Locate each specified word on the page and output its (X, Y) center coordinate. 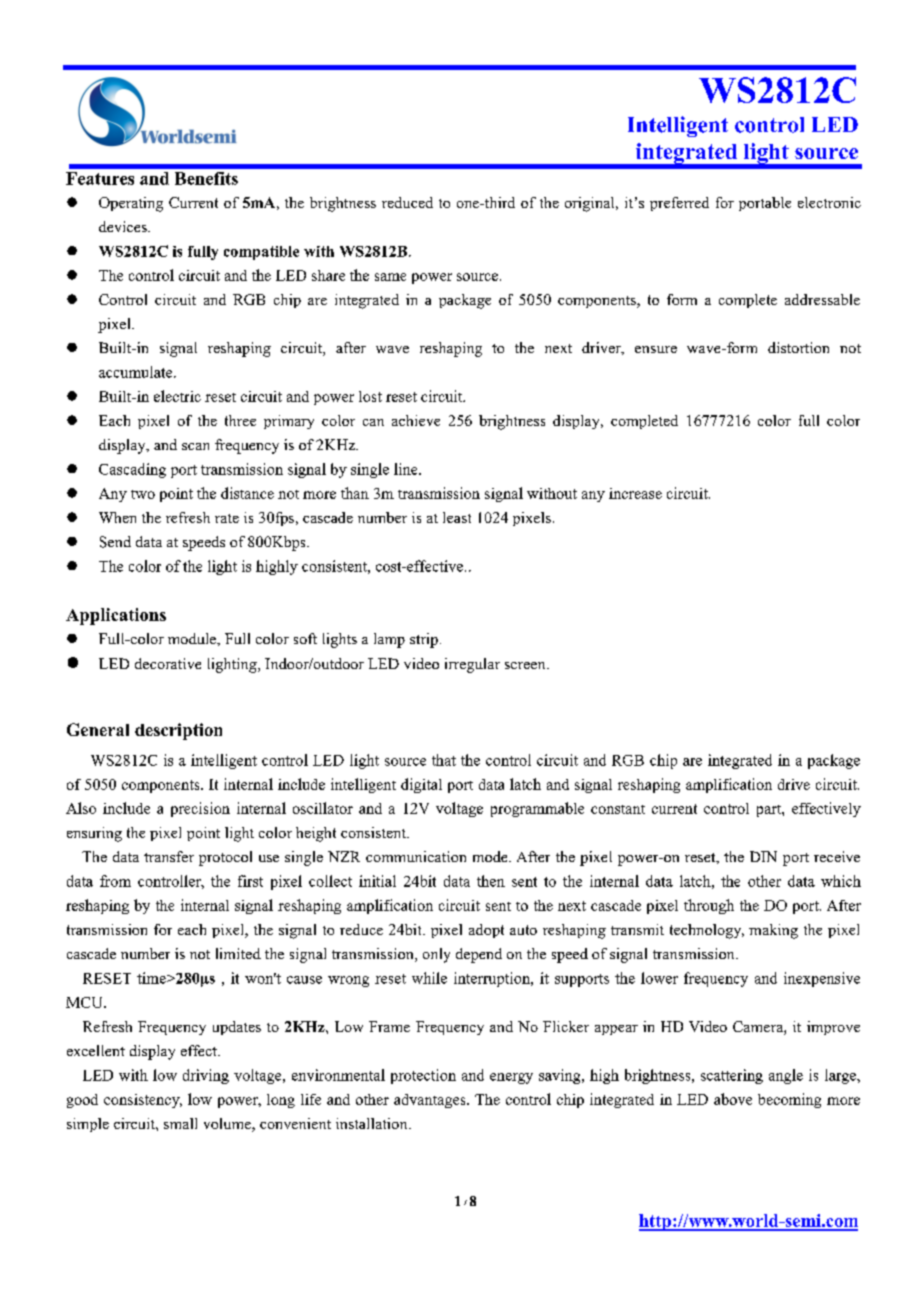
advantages (431, 1101)
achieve (416, 420)
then (491, 881)
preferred (679, 204)
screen (526, 665)
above (733, 1099)
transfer (169, 856)
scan (195, 446)
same (390, 277)
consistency (143, 1101)
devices (124, 226)
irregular (472, 665)
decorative (168, 663)
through (709, 906)
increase (635, 493)
